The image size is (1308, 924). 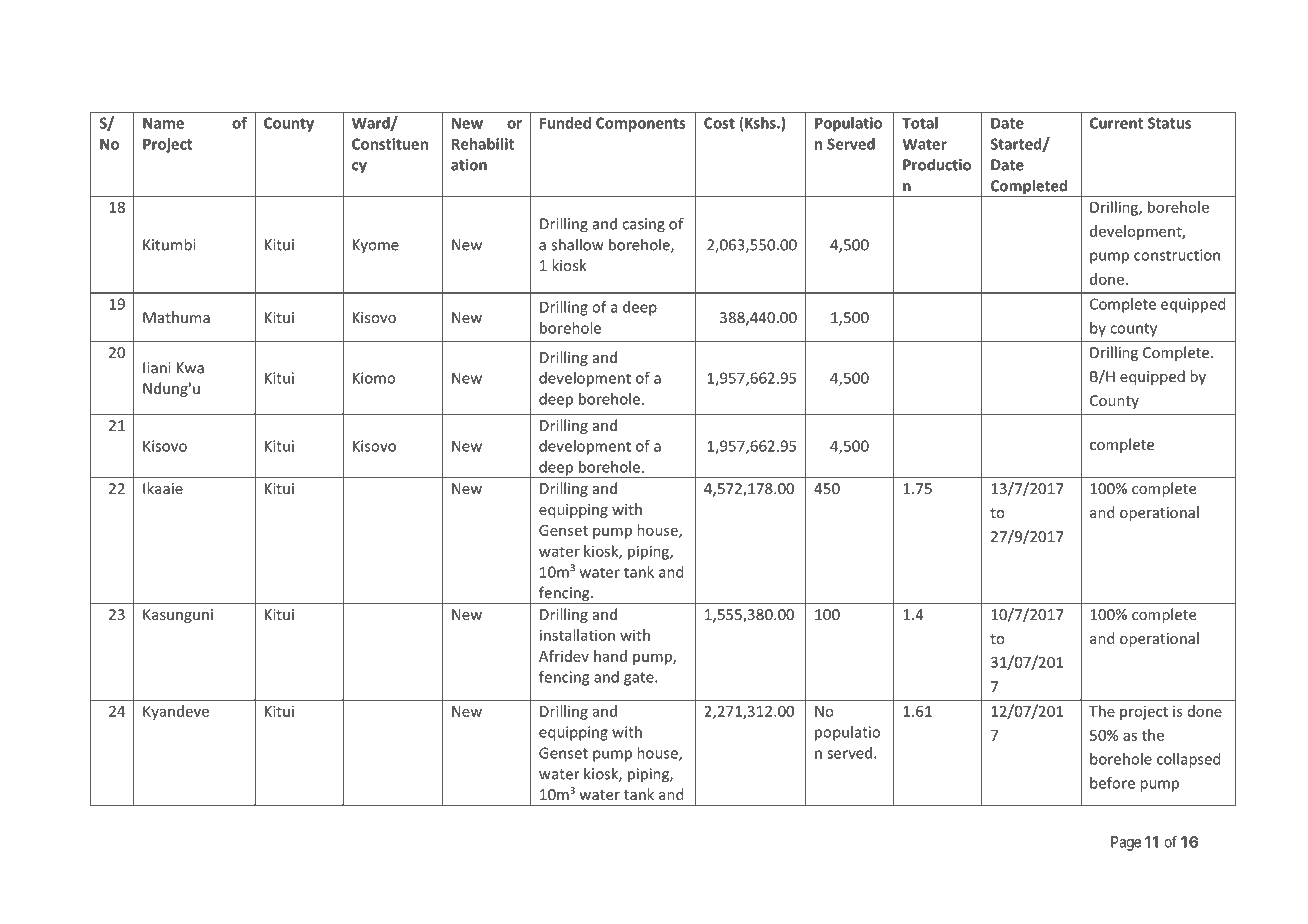 What do you see at coordinates (640, 124) in the document?
I see `Components` at bounding box center [640, 124].
